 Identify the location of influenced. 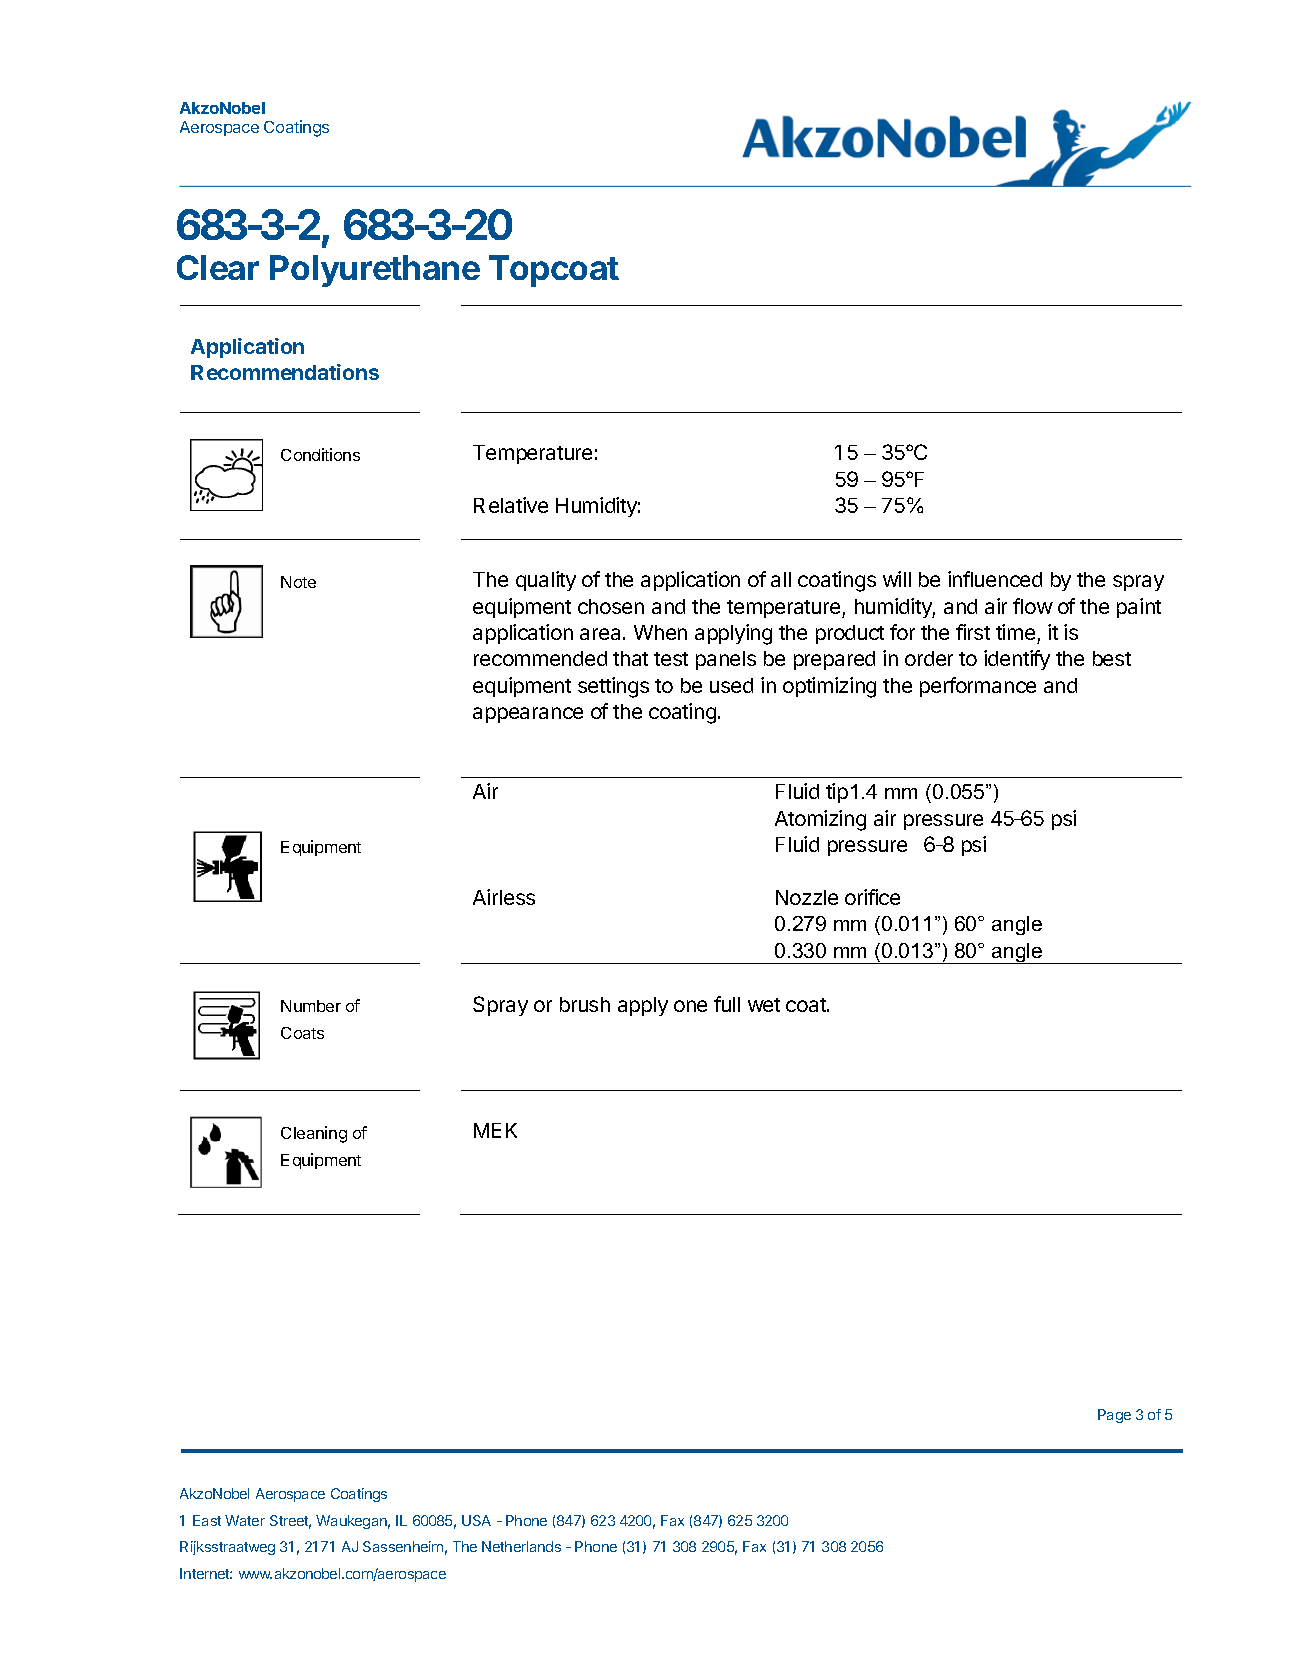
(995, 579).
